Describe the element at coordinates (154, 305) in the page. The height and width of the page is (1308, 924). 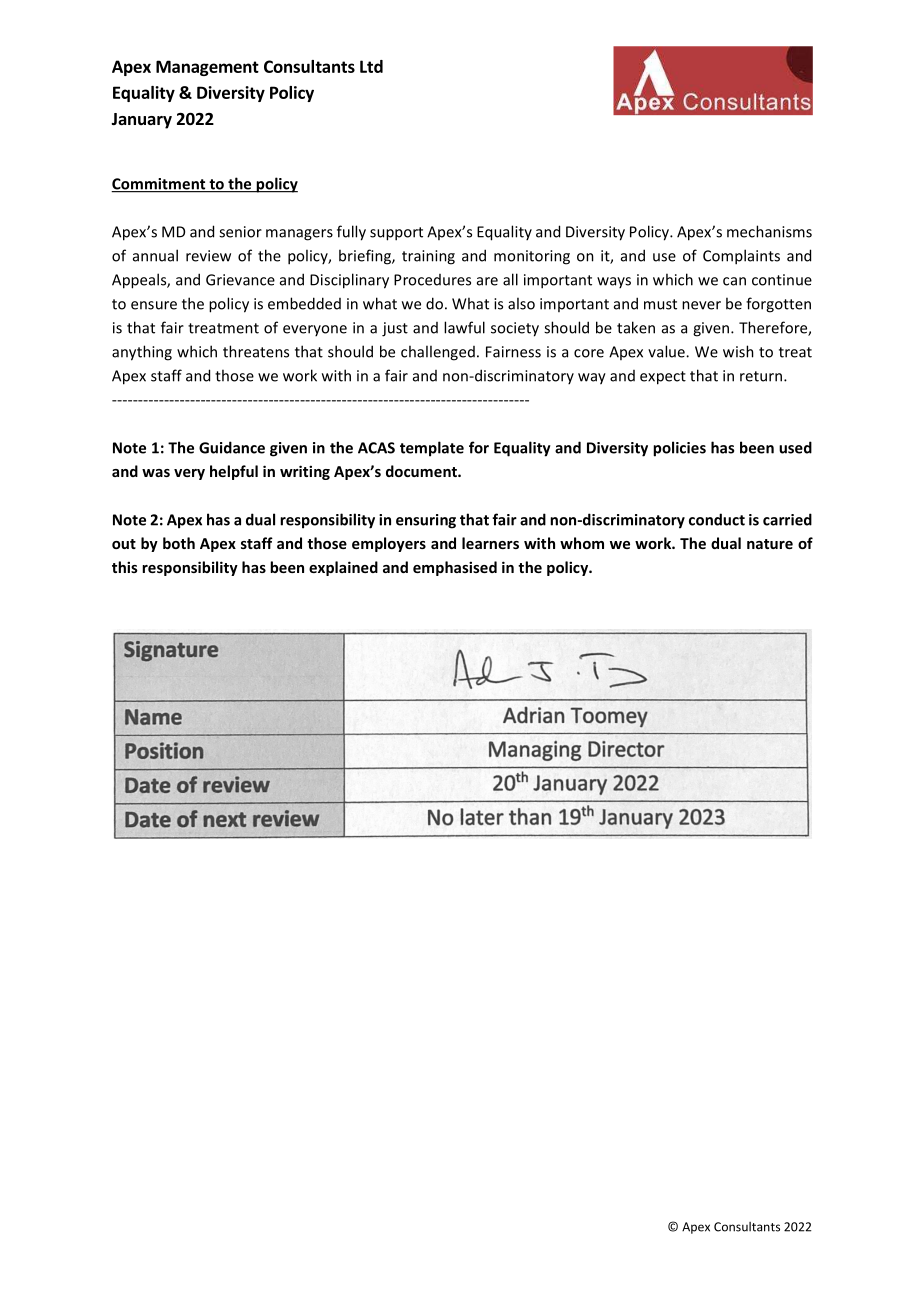
I see `ensure` at that location.
